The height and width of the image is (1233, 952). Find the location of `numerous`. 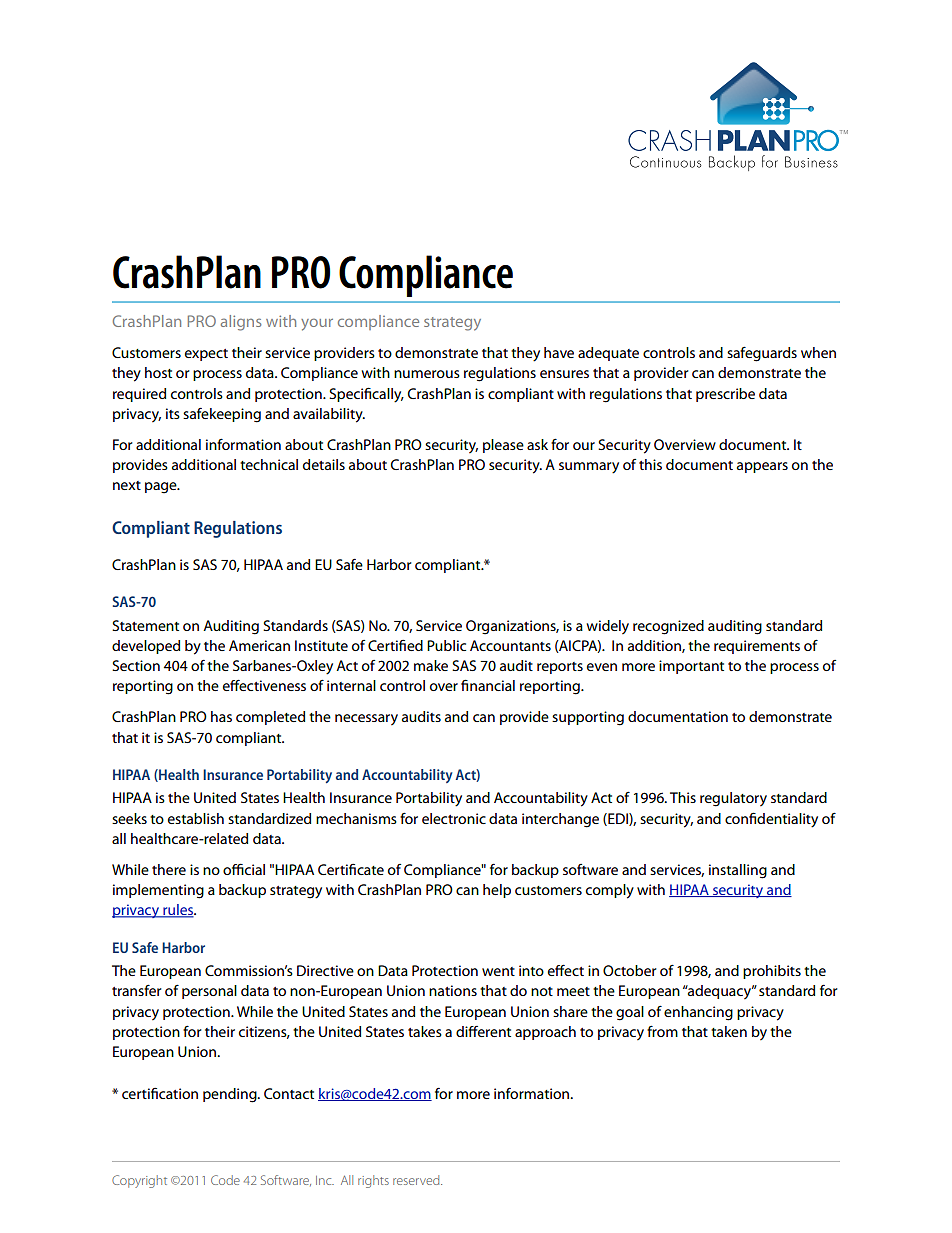

numerous is located at coordinates (427, 374).
